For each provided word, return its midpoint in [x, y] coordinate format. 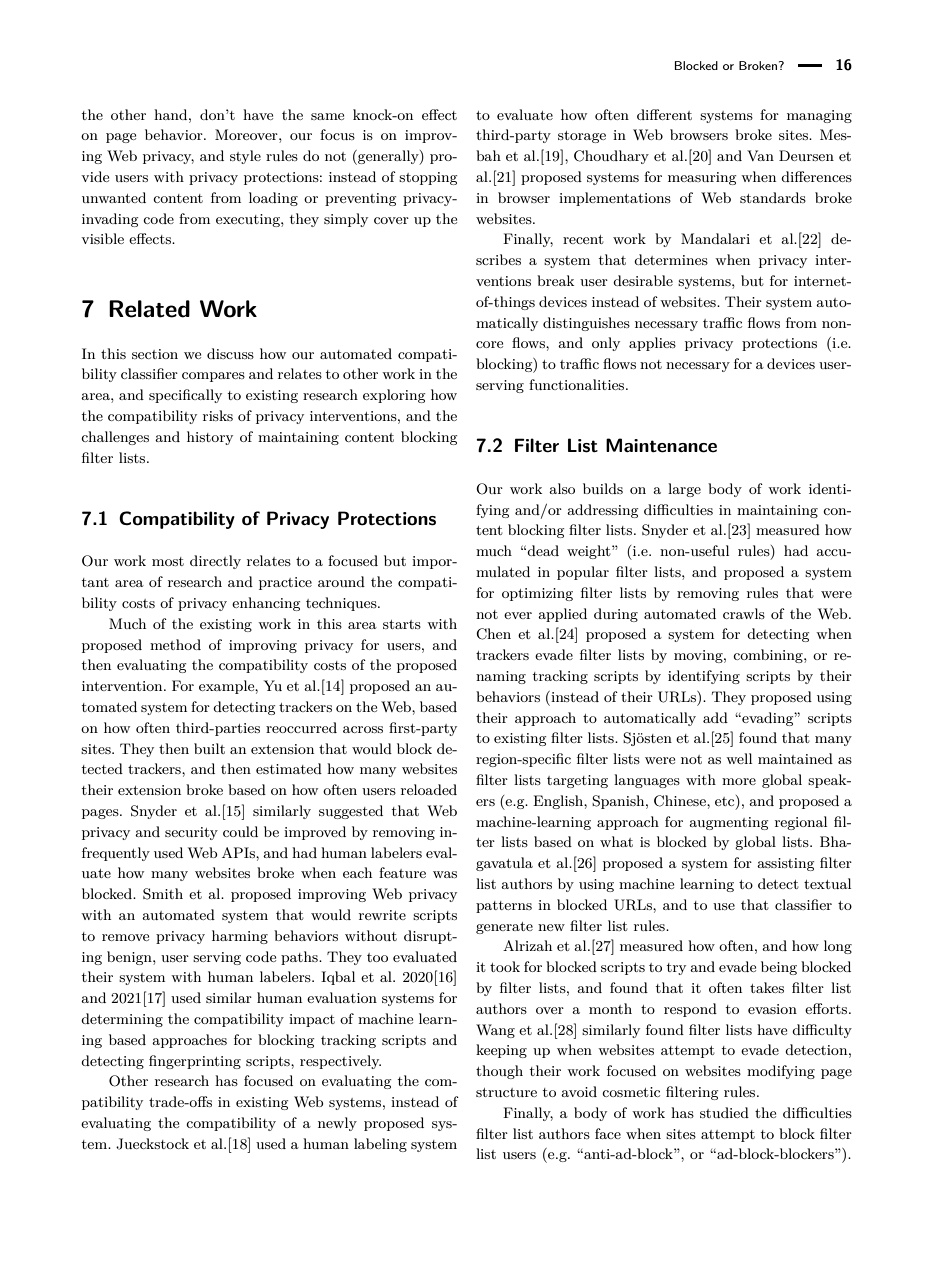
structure [506, 1092]
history [210, 438]
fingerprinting [195, 1062]
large [684, 490]
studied [724, 1112]
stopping [428, 178]
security [191, 833]
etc [726, 800]
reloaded [429, 789]
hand [172, 114]
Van [760, 155]
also [562, 488]
